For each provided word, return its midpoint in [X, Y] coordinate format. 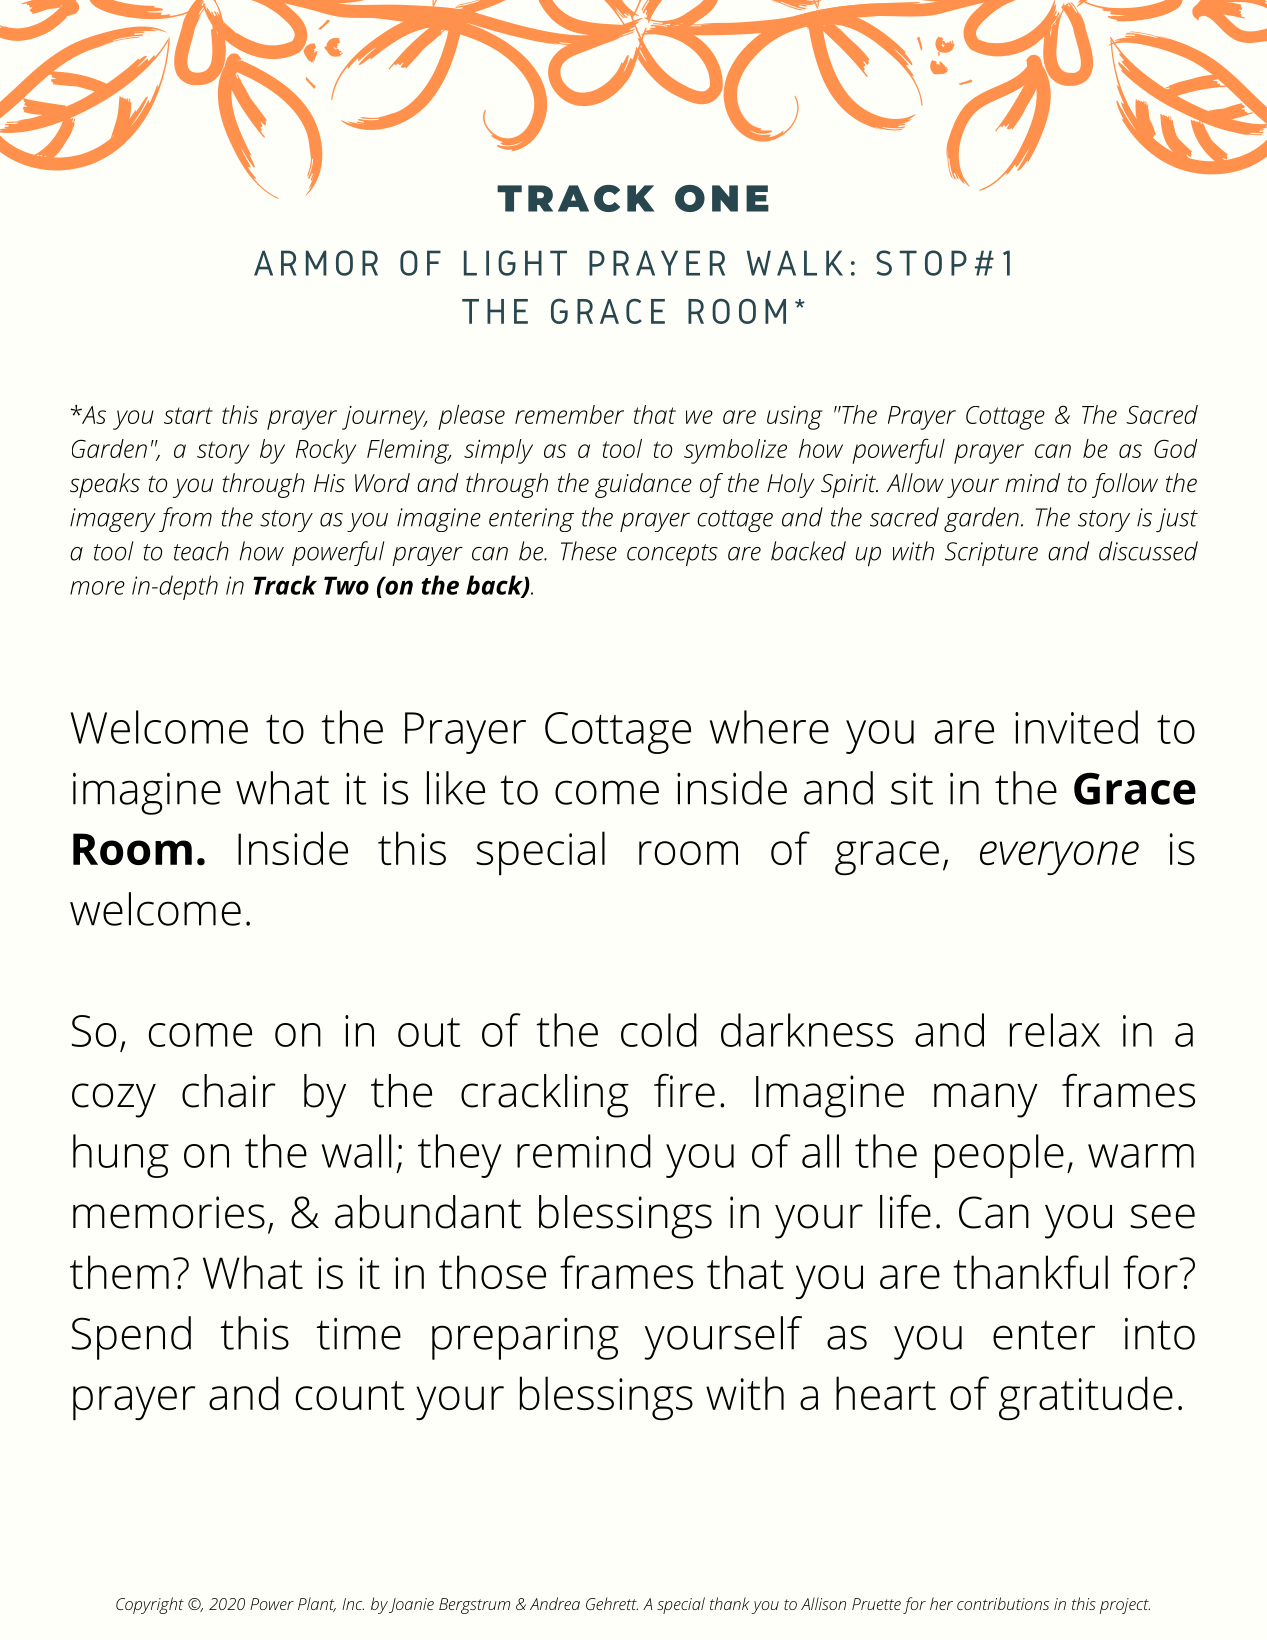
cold [659, 1030]
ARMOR [316, 263]
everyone [1059, 858]
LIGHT [515, 263]
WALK [795, 263]
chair [229, 1091]
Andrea [555, 1603]
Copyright [150, 1605]
